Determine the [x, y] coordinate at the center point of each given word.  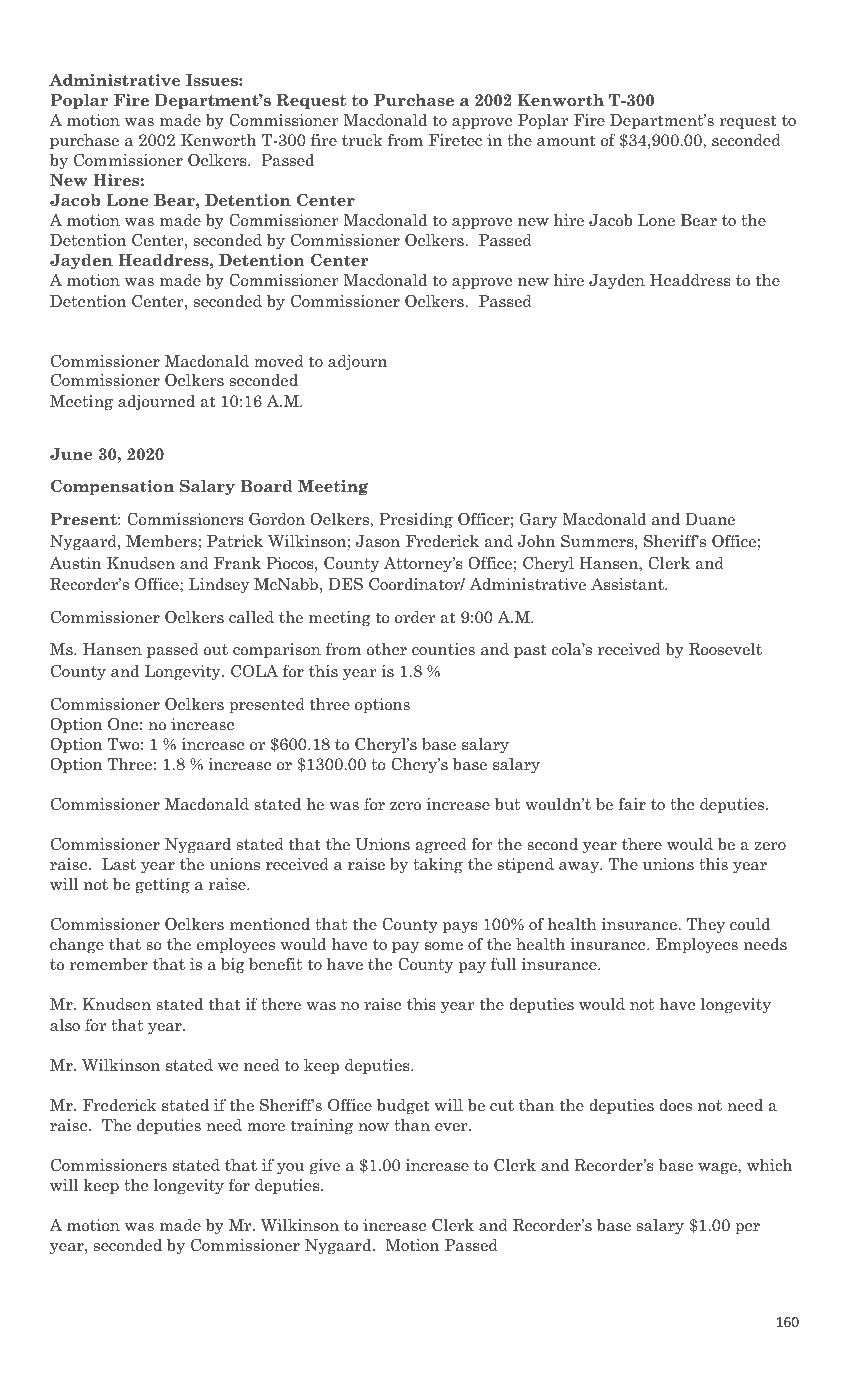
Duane [710, 519]
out [216, 650]
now [373, 1127]
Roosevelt [725, 649]
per [747, 1228]
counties [443, 649]
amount [566, 141]
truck [362, 140]
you [290, 1169]
